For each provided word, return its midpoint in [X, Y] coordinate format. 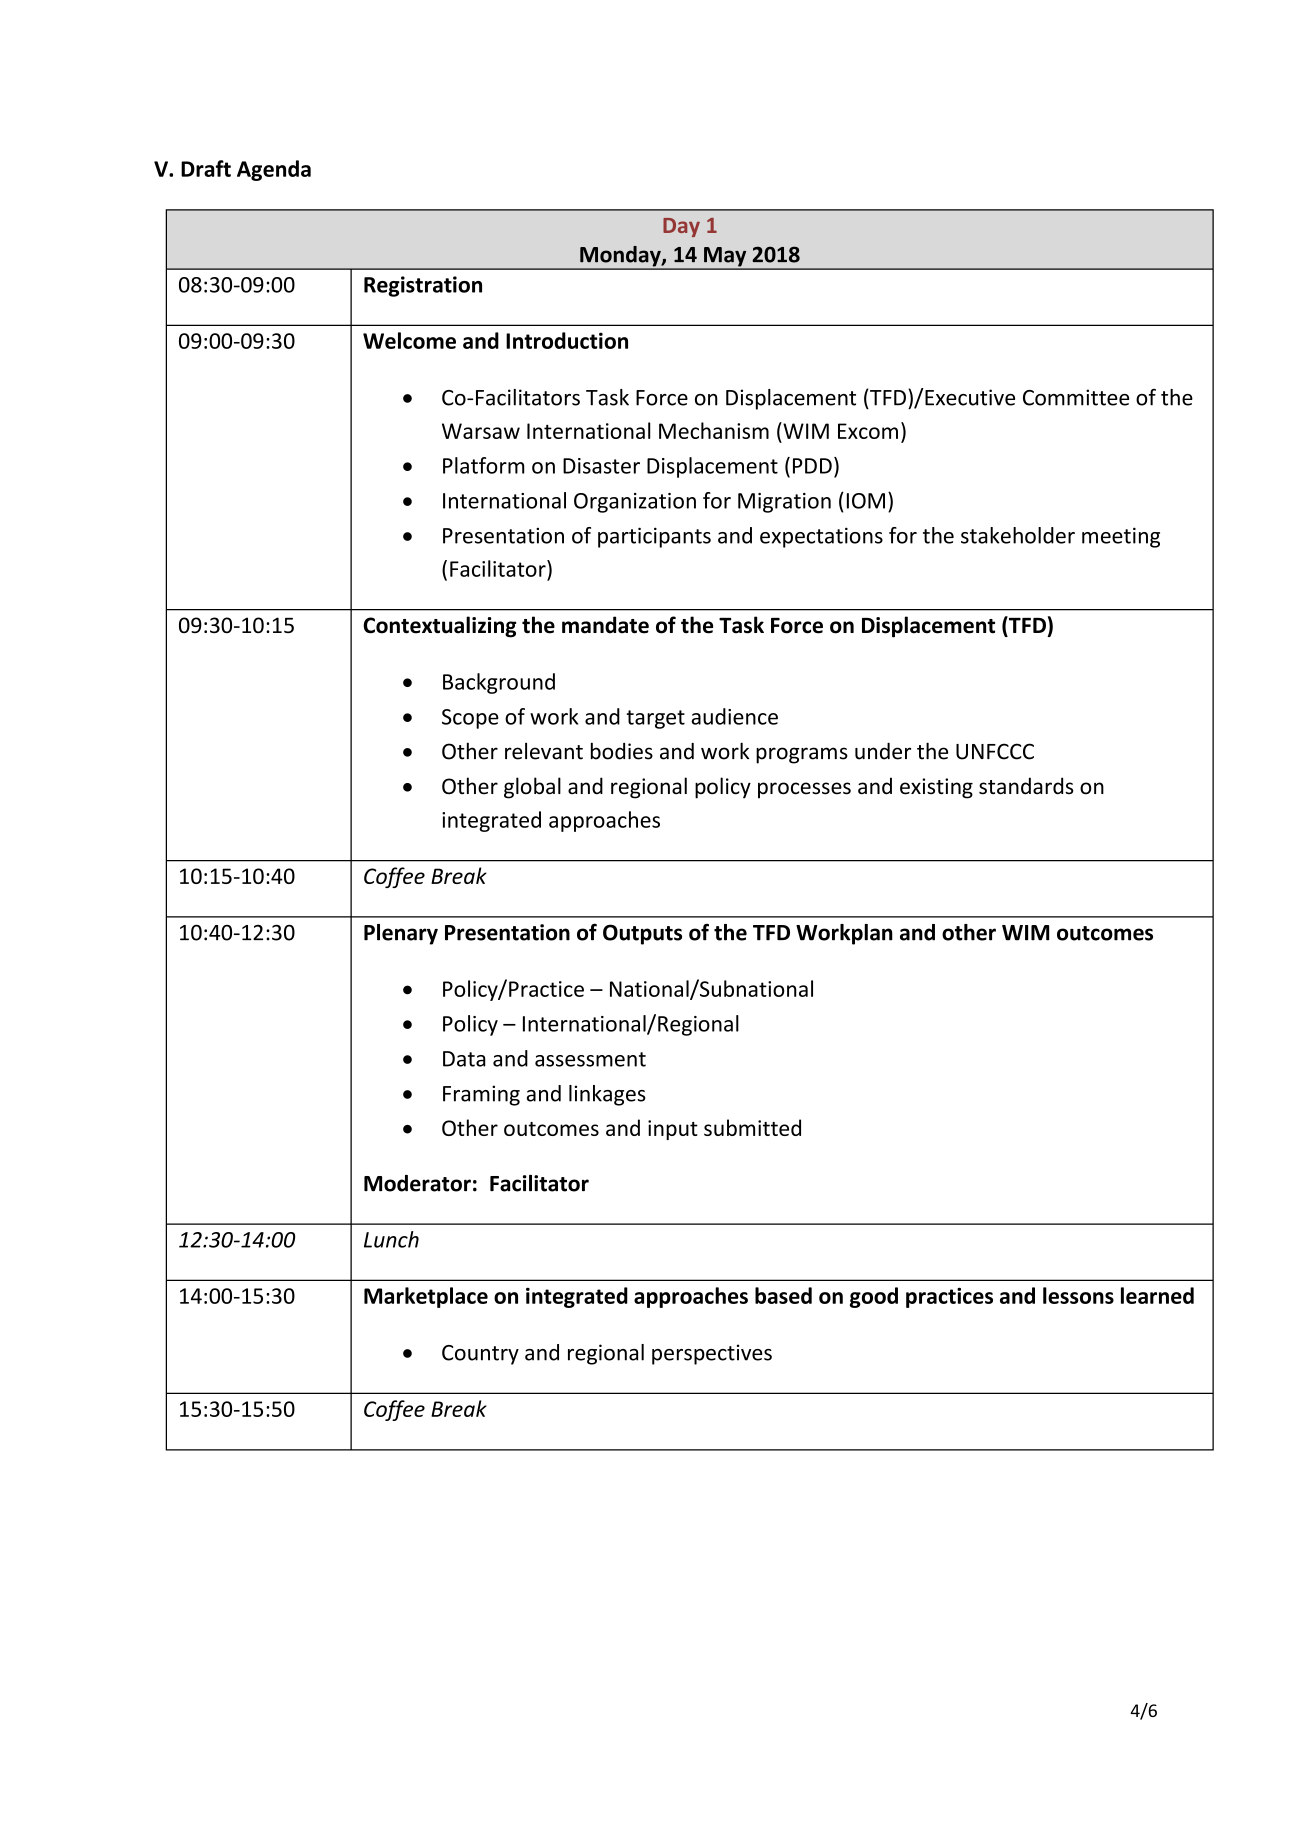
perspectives [712, 1354]
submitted [752, 1127]
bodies [622, 751]
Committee [1076, 397]
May [725, 258]
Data [464, 1059]
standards [1026, 786]
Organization [635, 503]
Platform [484, 465]
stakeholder [1018, 535]
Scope [470, 719]
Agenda [274, 170]
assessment [590, 1059]
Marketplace [426, 1297]
